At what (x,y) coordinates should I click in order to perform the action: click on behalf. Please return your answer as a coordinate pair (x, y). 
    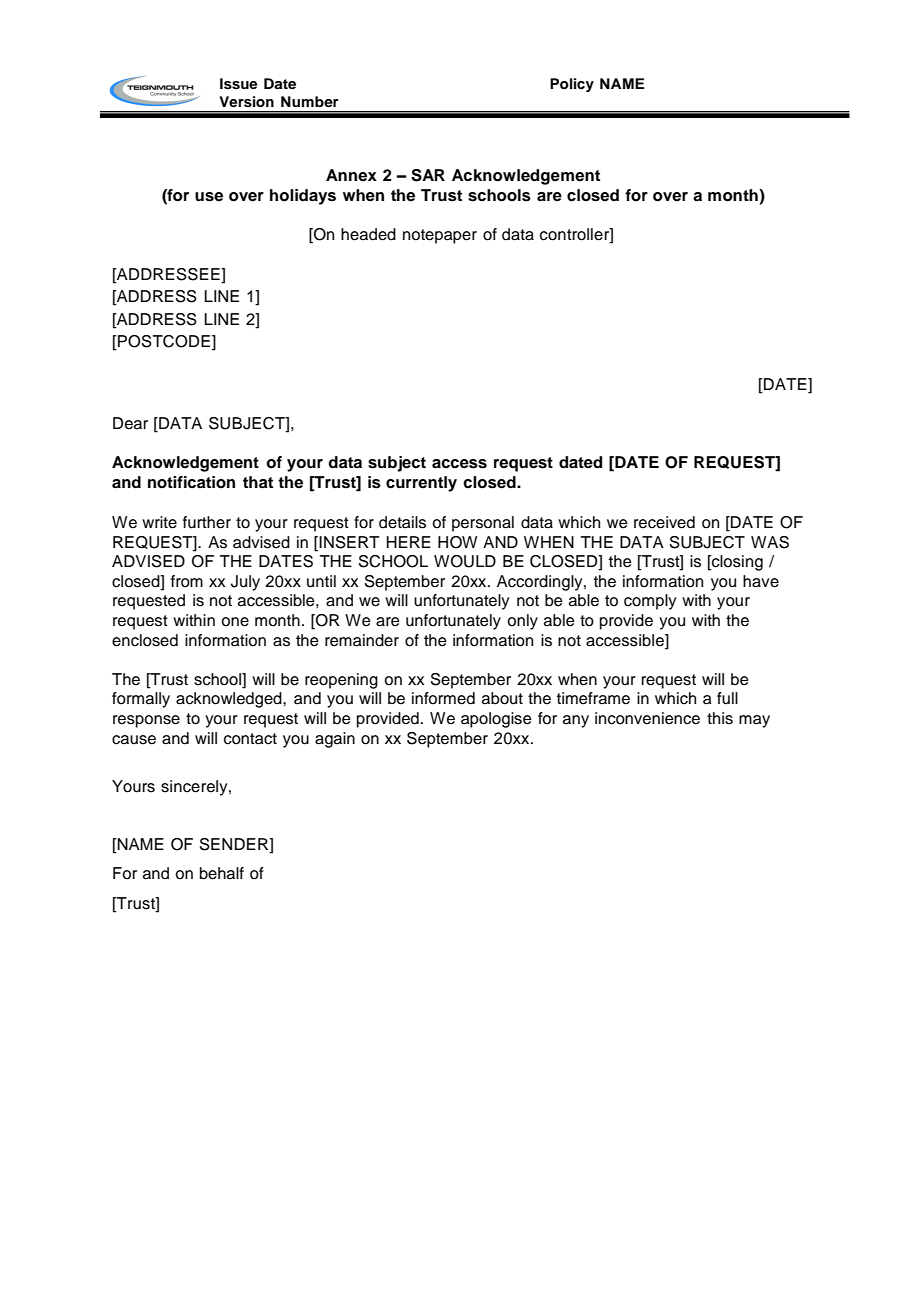
    Looking at the image, I should click on (222, 873).
